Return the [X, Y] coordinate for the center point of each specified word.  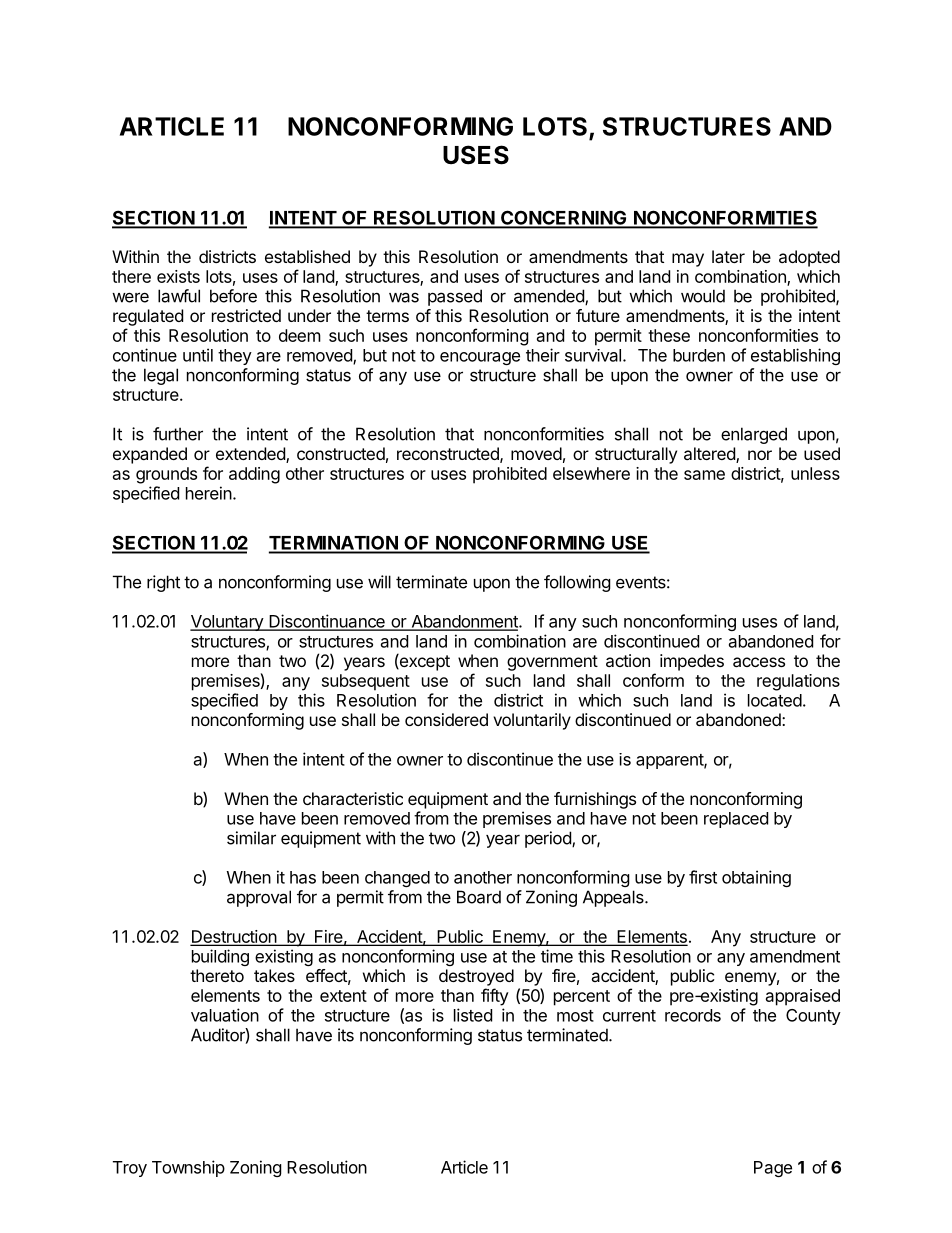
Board [479, 897]
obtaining [756, 878]
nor [760, 455]
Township [188, 1168]
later [728, 256]
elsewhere [591, 473]
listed [473, 1015]
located [775, 700]
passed [455, 297]
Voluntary [227, 623]
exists [178, 276]
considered [446, 719]
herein [209, 493]
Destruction [234, 938]
